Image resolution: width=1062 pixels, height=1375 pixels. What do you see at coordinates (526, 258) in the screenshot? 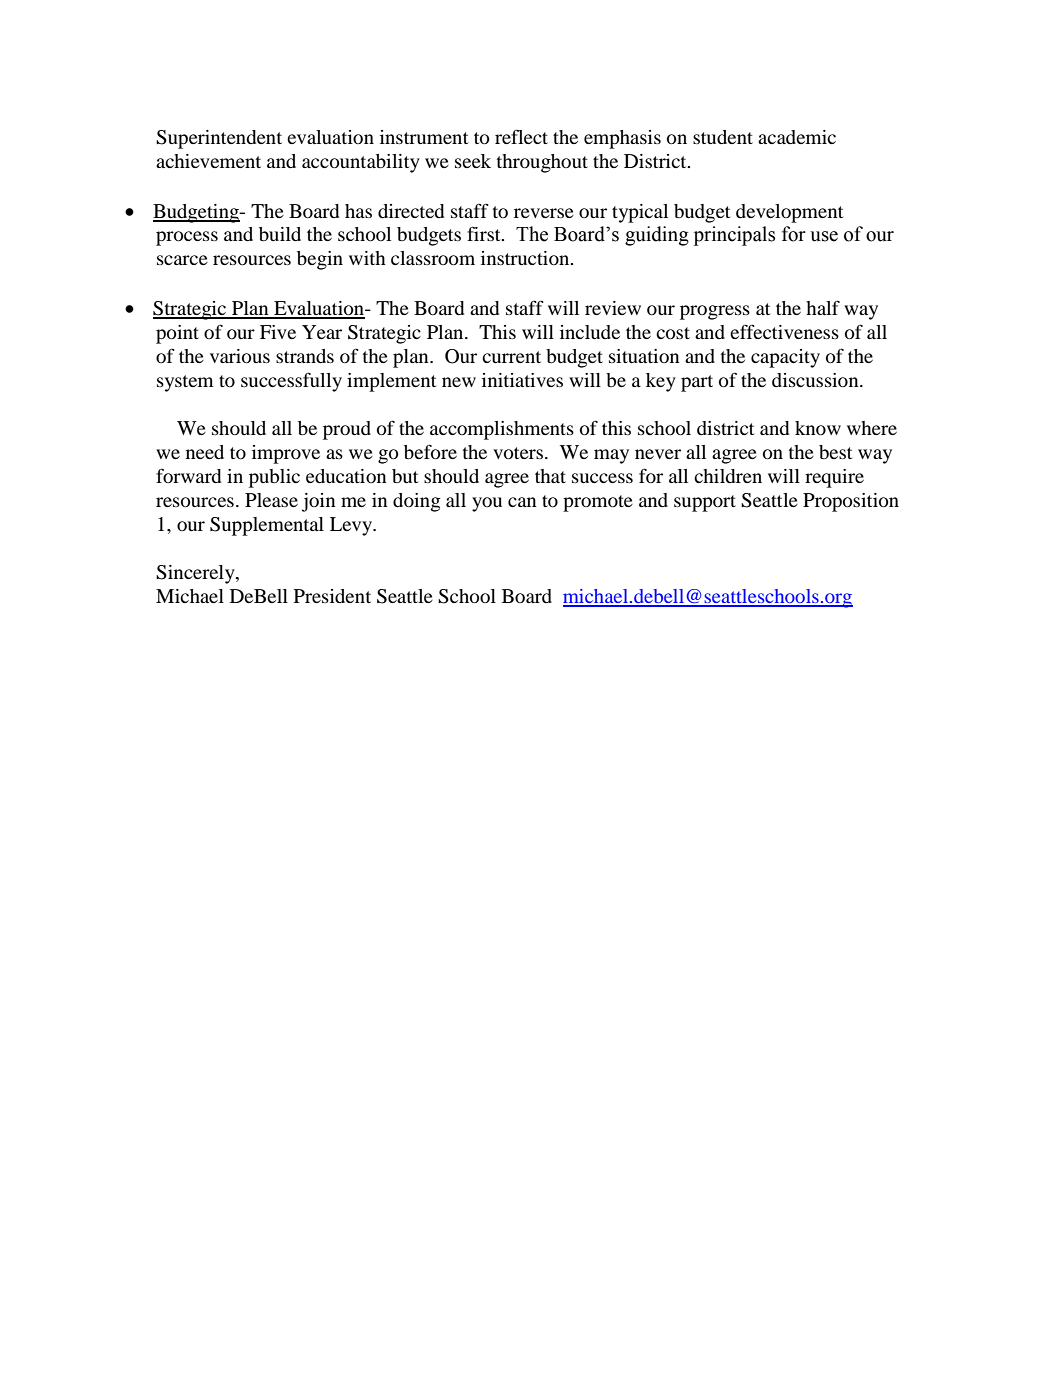
I see `instruction` at bounding box center [526, 258].
